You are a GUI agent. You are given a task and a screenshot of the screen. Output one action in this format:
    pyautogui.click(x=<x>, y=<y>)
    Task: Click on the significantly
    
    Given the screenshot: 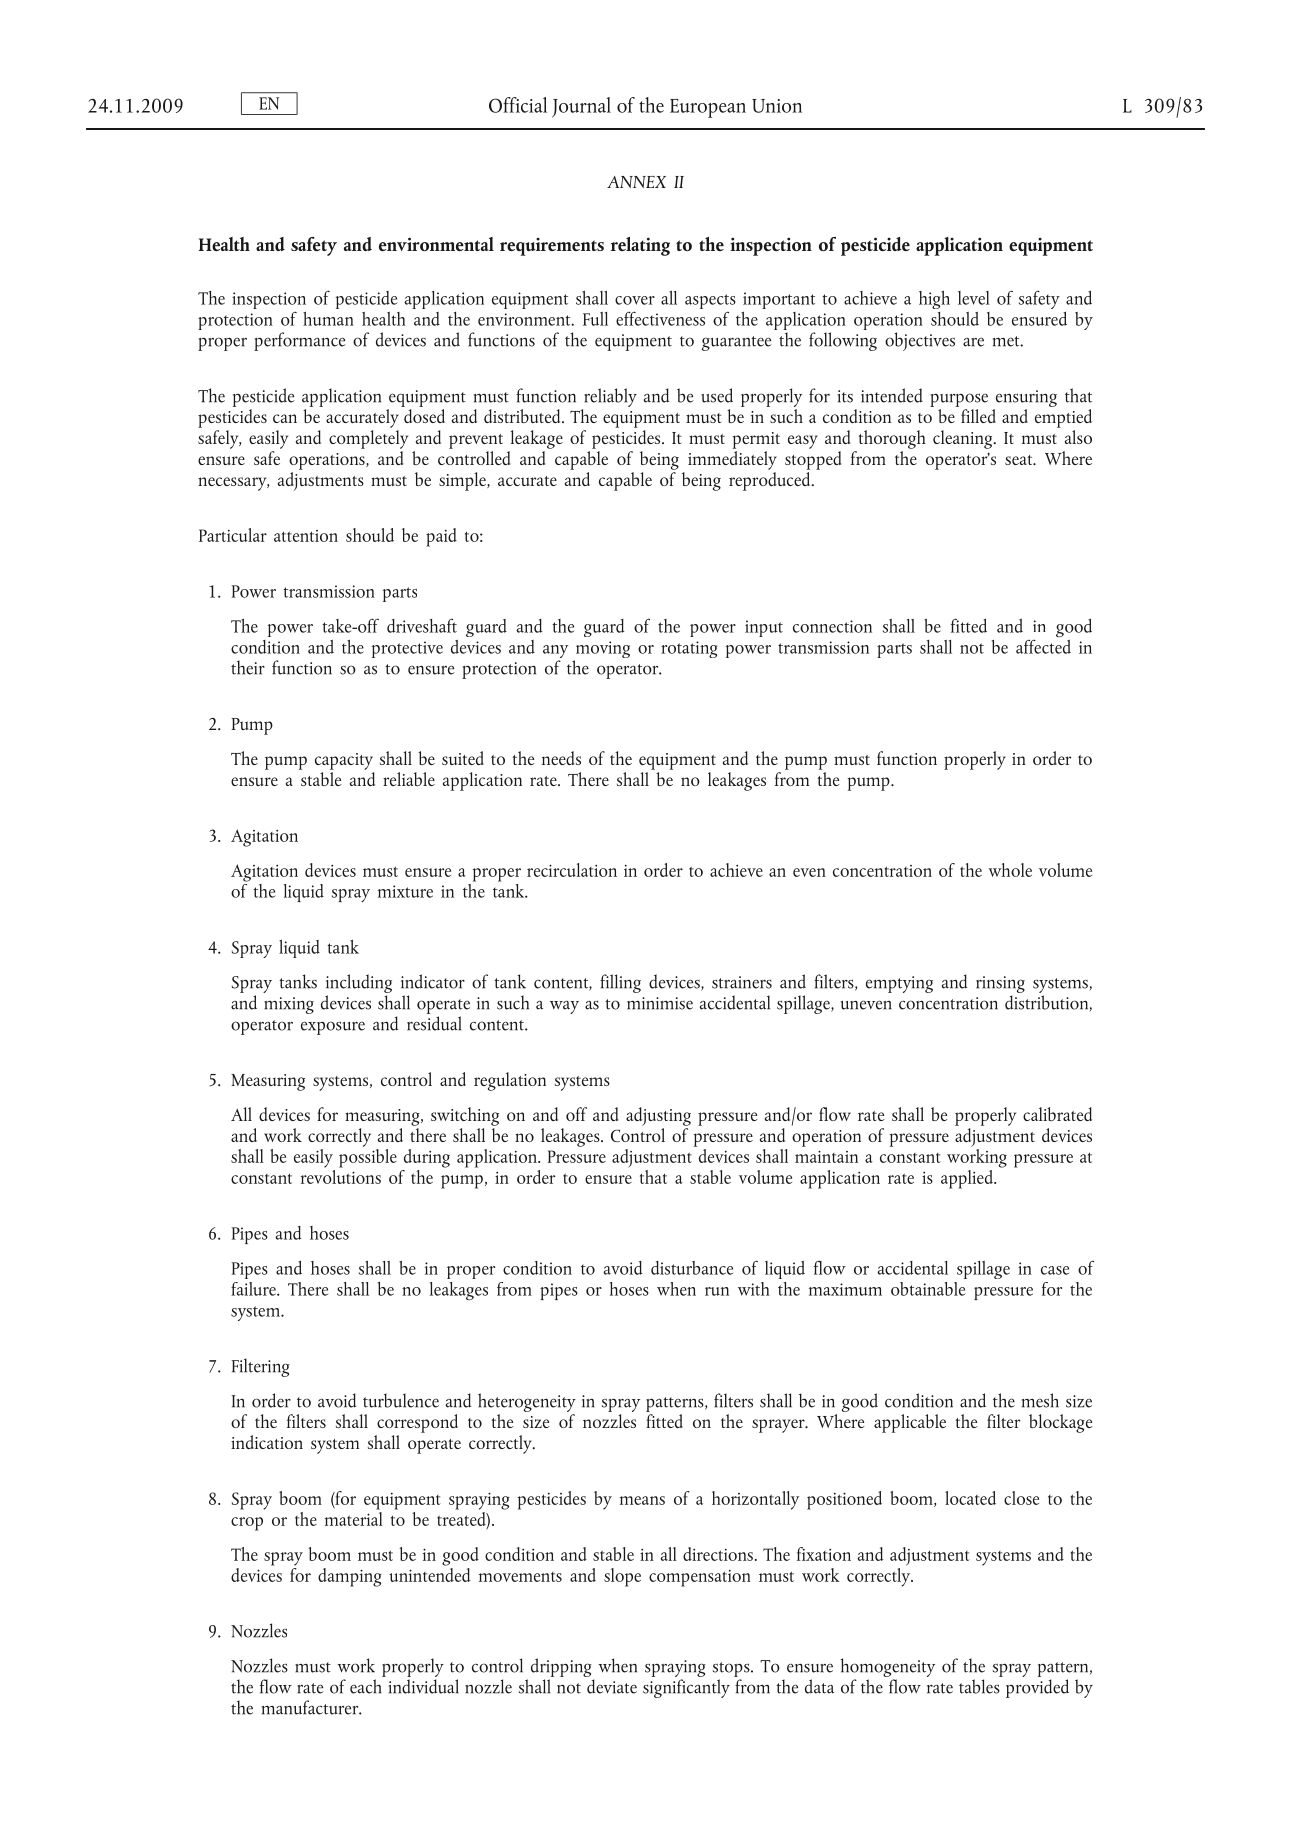 What is the action you would take?
    pyautogui.click(x=686, y=1688)
